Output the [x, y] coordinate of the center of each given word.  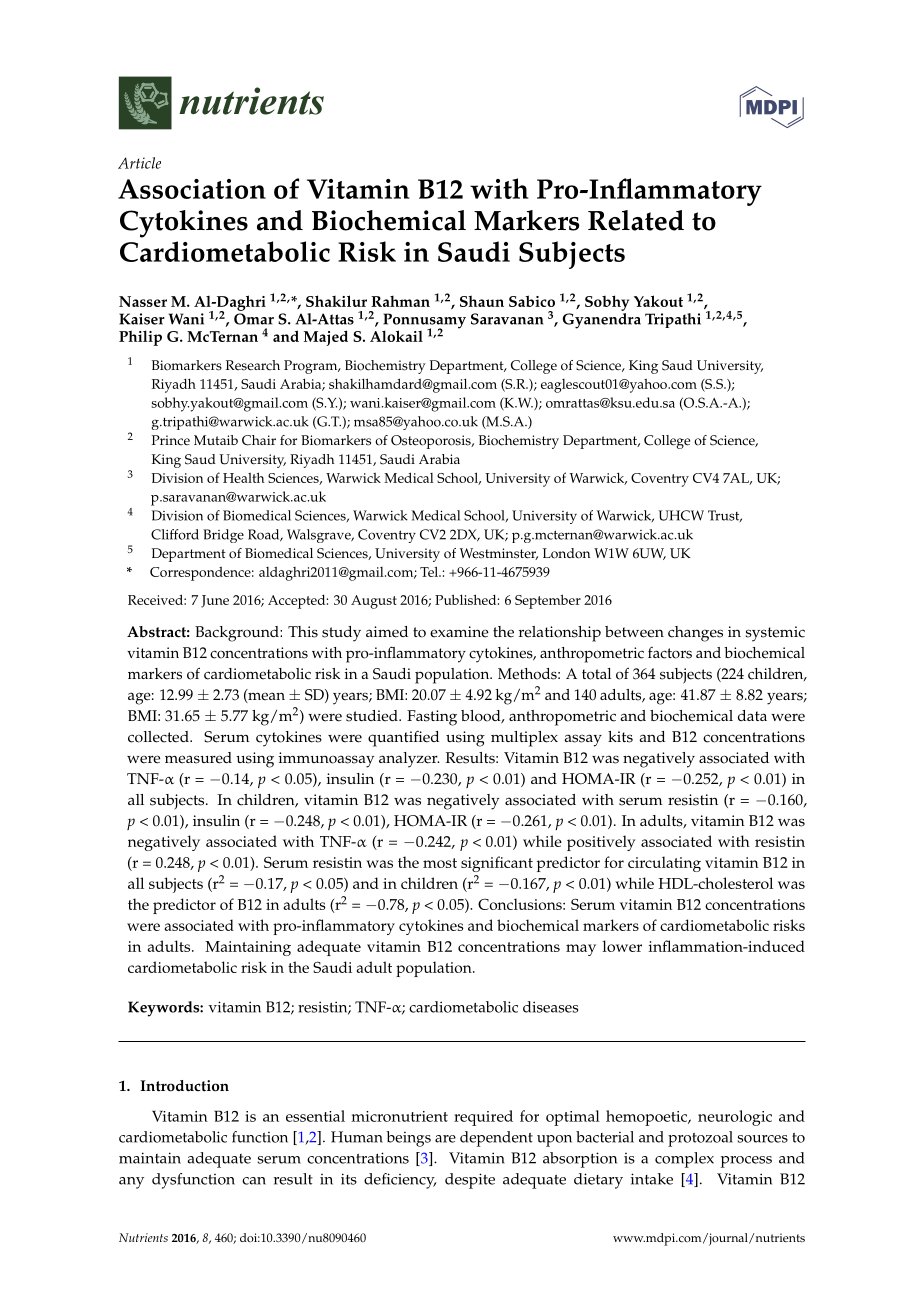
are [445, 1139]
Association [192, 189]
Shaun [482, 301]
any [131, 1183]
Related [636, 220]
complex [684, 1160]
